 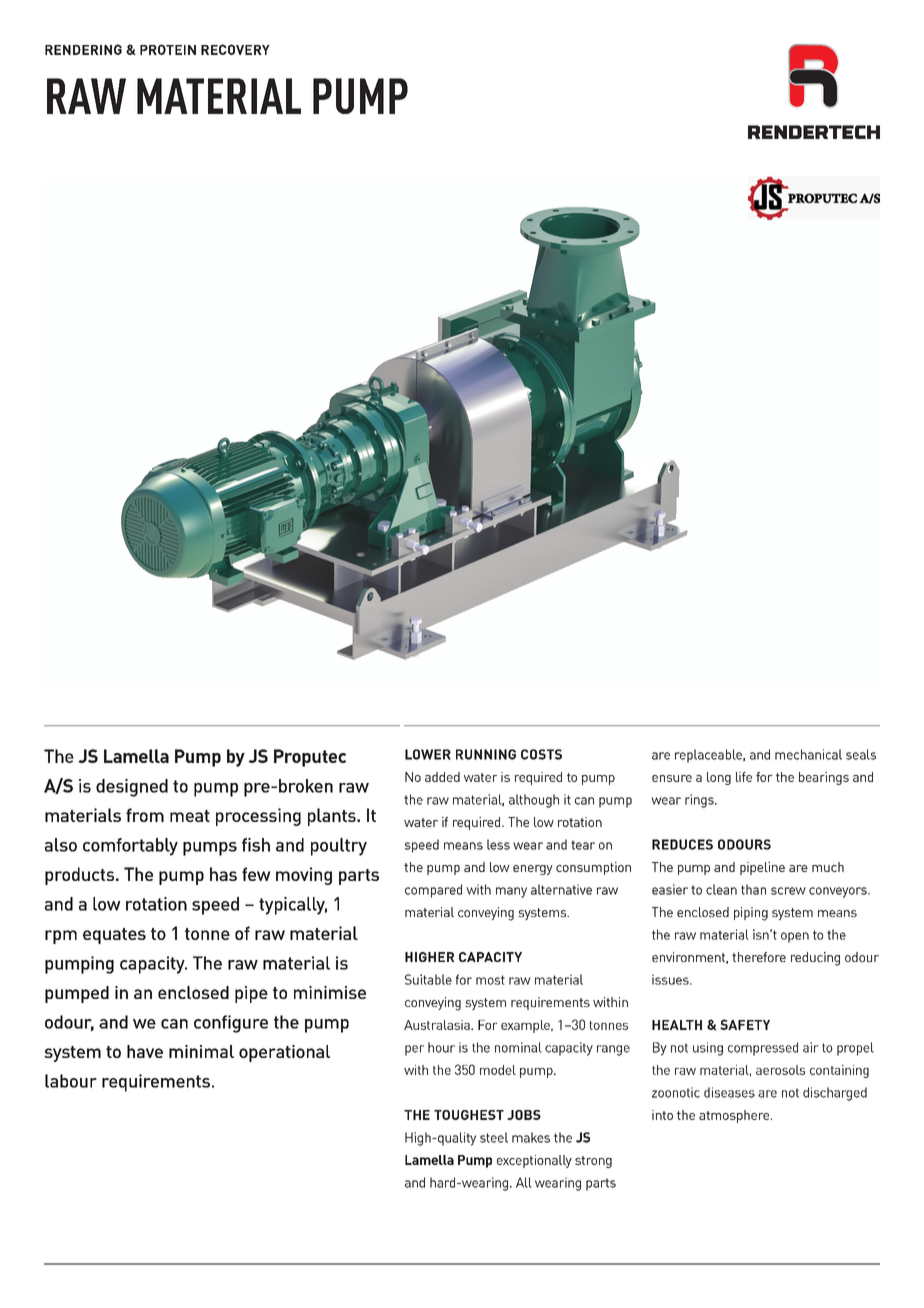 What do you see at coordinates (469, 1115) in the document?
I see `TOUGHEST` at bounding box center [469, 1115].
